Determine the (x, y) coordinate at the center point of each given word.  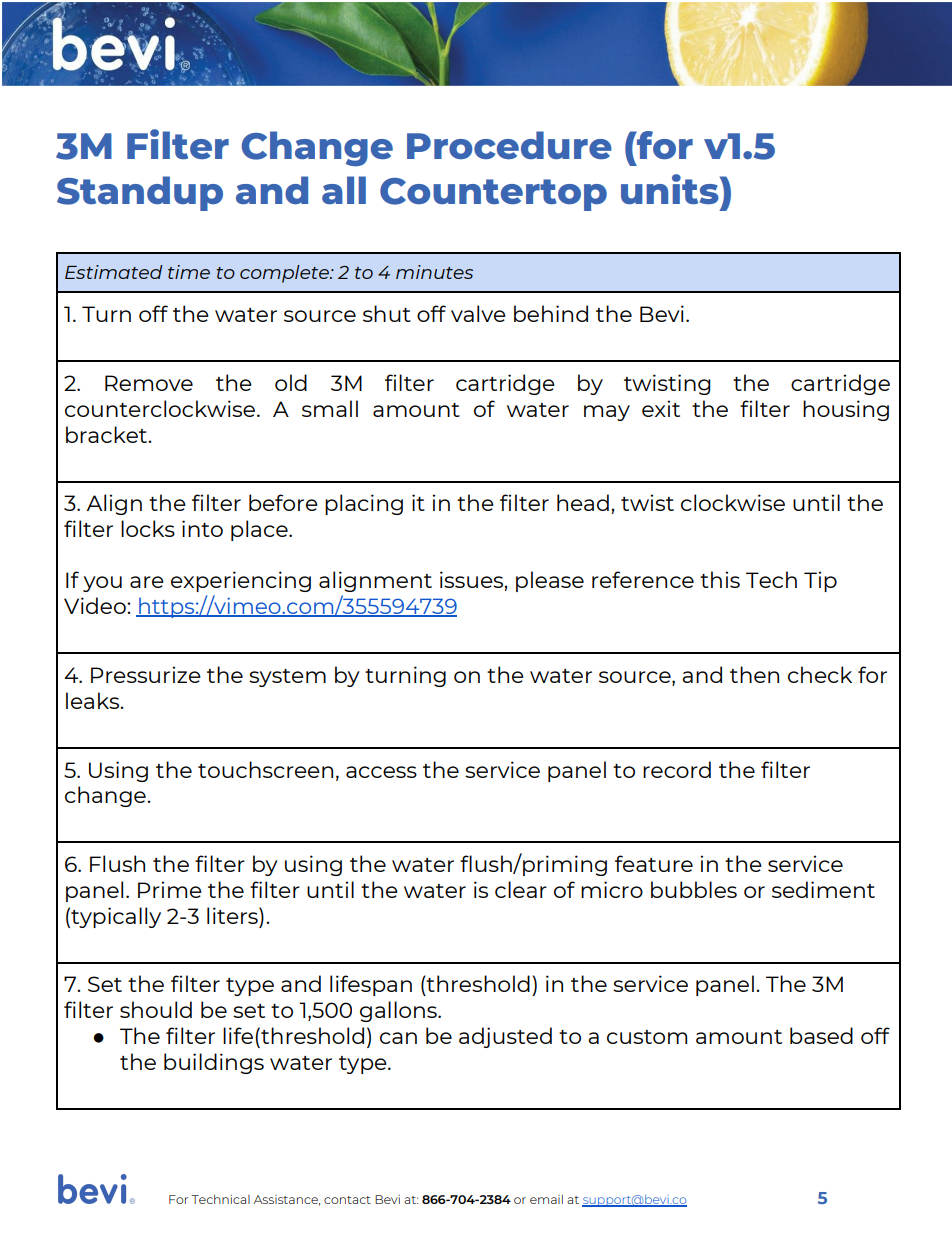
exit (661, 408)
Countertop (493, 194)
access (381, 772)
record (677, 769)
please (550, 581)
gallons (399, 1011)
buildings (214, 1063)
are (147, 582)
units (671, 189)
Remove (149, 383)
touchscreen (265, 769)
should (156, 1009)
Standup (140, 193)
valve (478, 313)
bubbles (694, 889)
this (720, 579)
